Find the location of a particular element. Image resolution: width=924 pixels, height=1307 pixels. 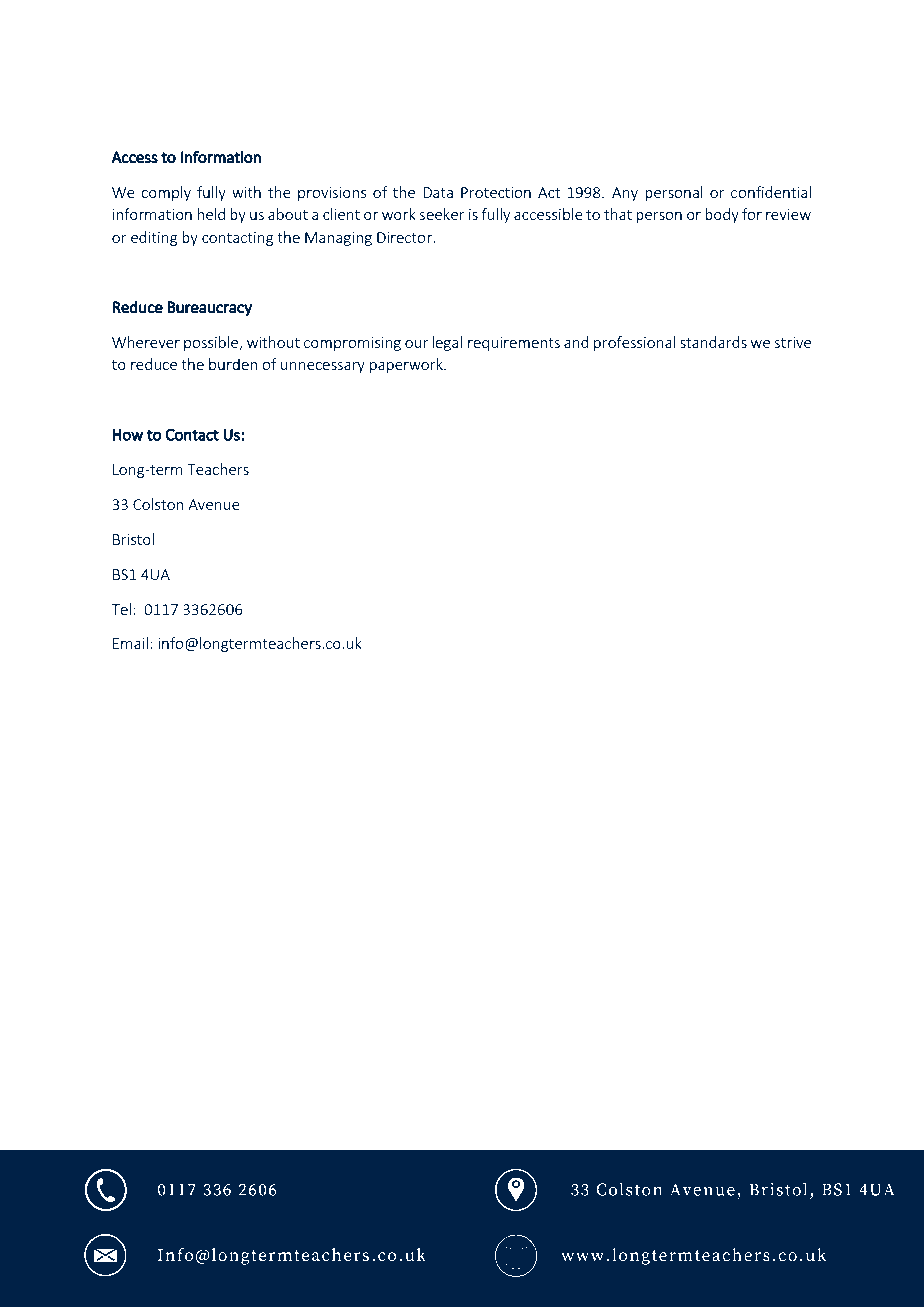

Email is located at coordinates (130, 643).
